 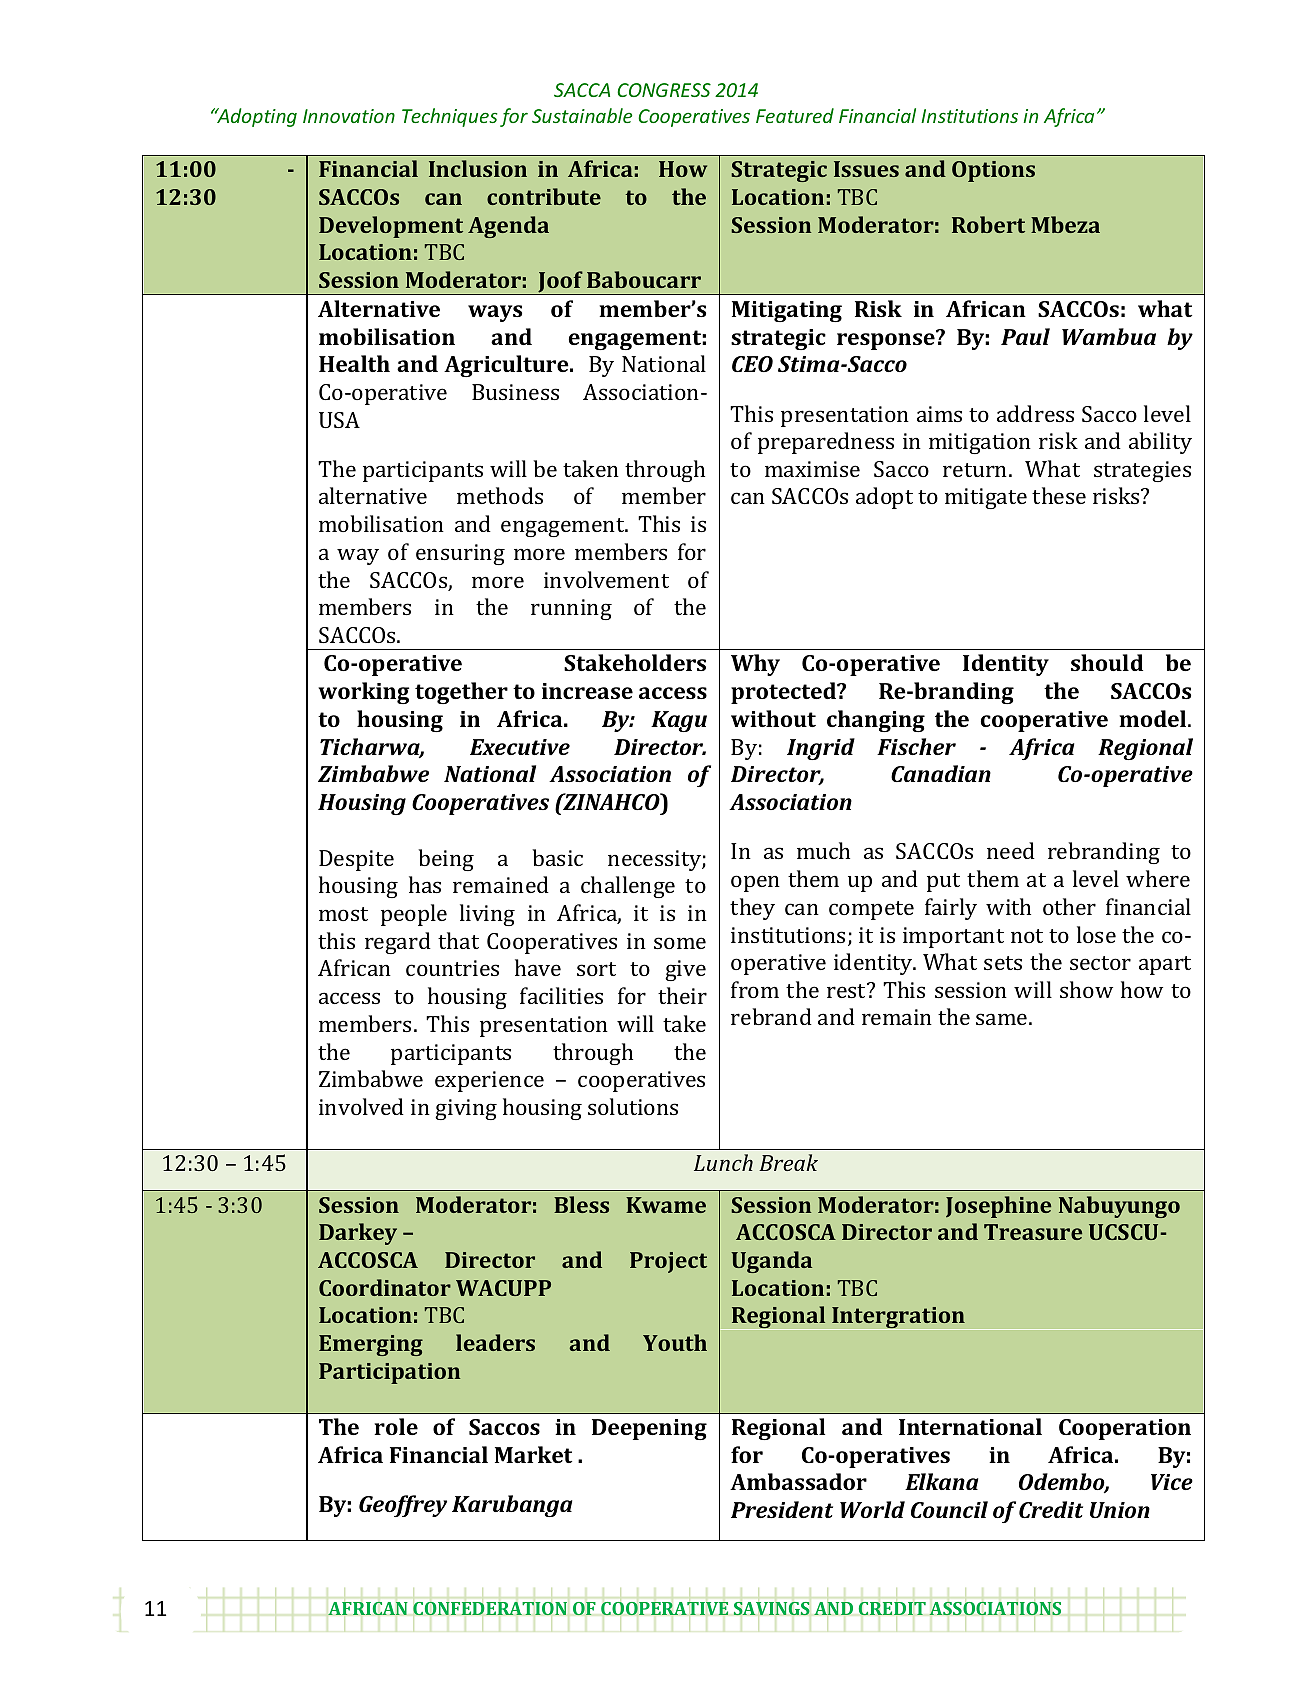 What do you see at coordinates (755, 883) in the screenshot?
I see `open` at bounding box center [755, 883].
